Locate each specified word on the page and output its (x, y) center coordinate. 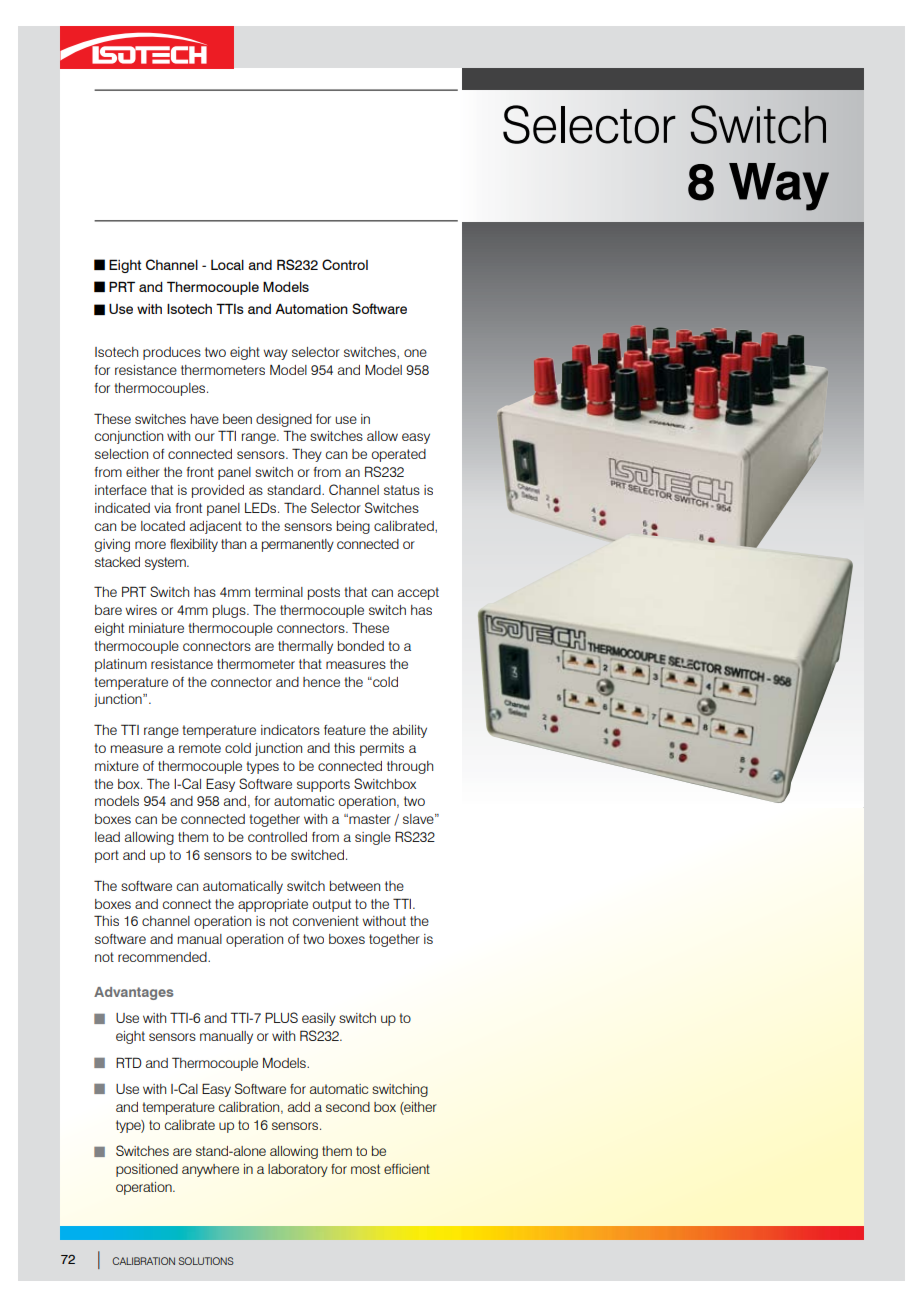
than (233, 544)
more (150, 545)
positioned (147, 1170)
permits (382, 749)
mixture (117, 766)
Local (227, 265)
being (353, 527)
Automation (311, 309)
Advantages (133, 993)
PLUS (281, 1017)
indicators (290, 730)
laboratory (298, 1170)
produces (172, 353)
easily (319, 1019)
